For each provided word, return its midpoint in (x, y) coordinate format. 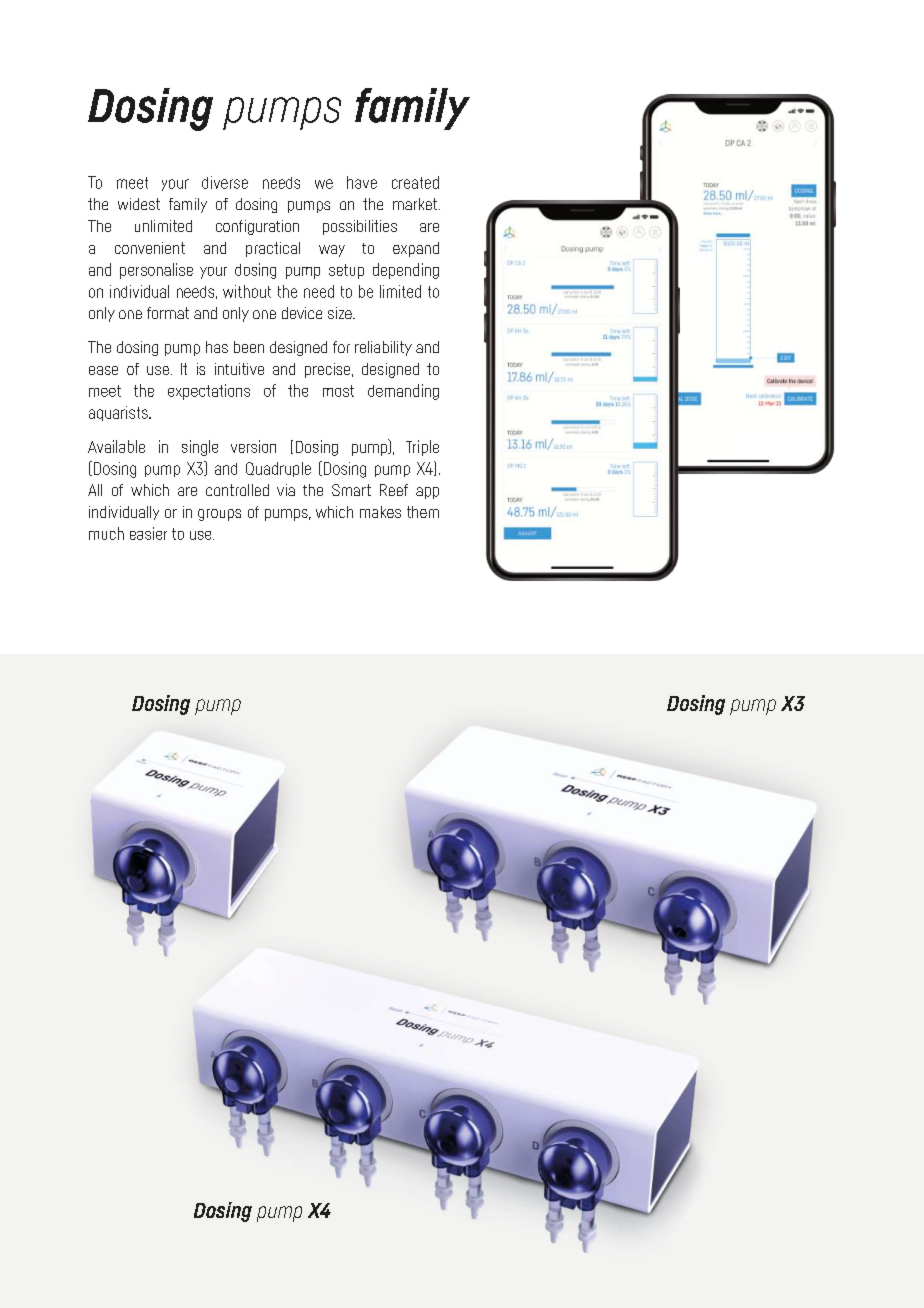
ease (103, 370)
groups (219, 515)
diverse (225, 182)
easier (148, 533)
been (249, 347)
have (362, 182)
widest (139, 204)
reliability (383, 348)
